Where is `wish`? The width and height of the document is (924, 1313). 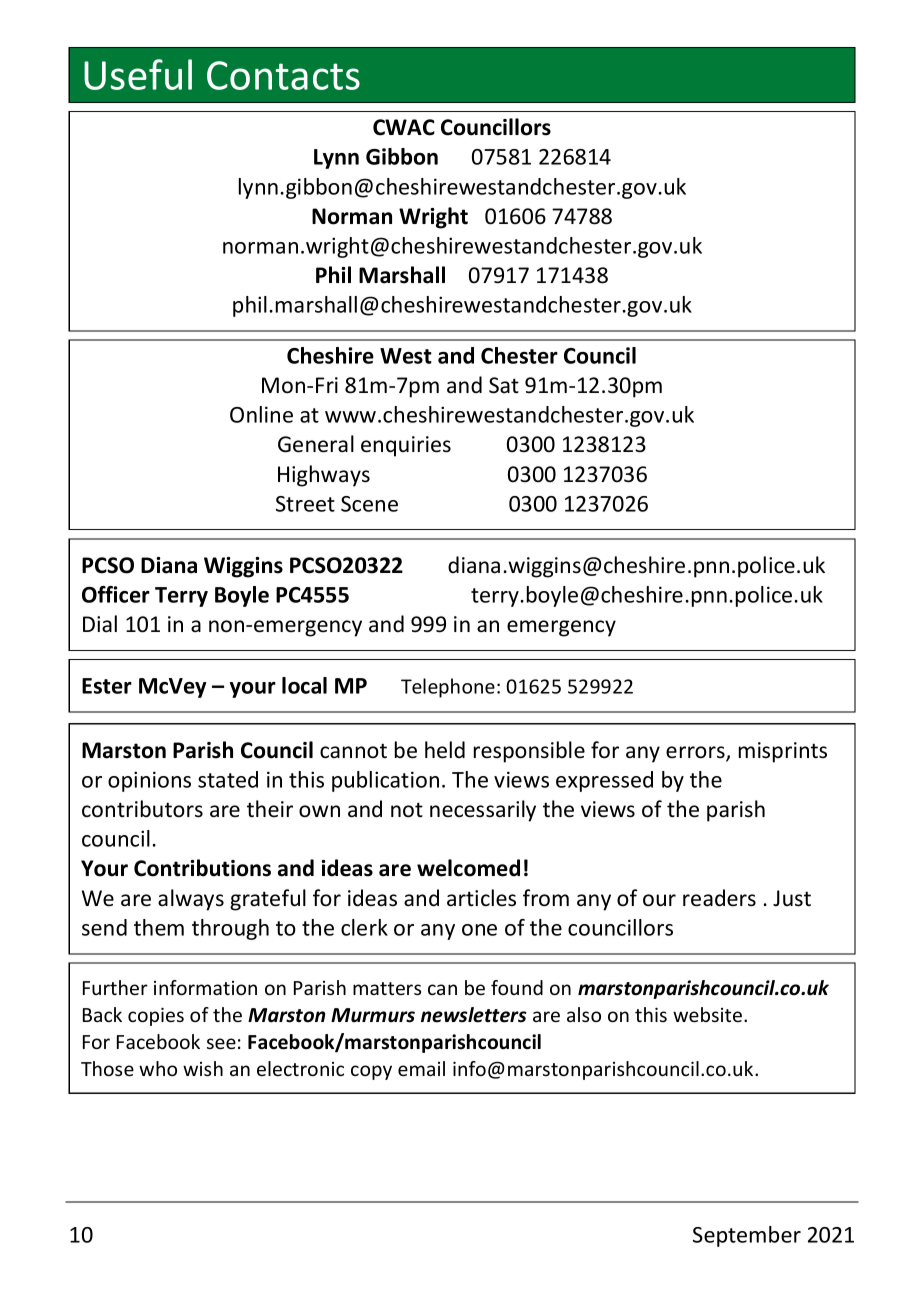
wish is located at coordinates (203, 1068).
